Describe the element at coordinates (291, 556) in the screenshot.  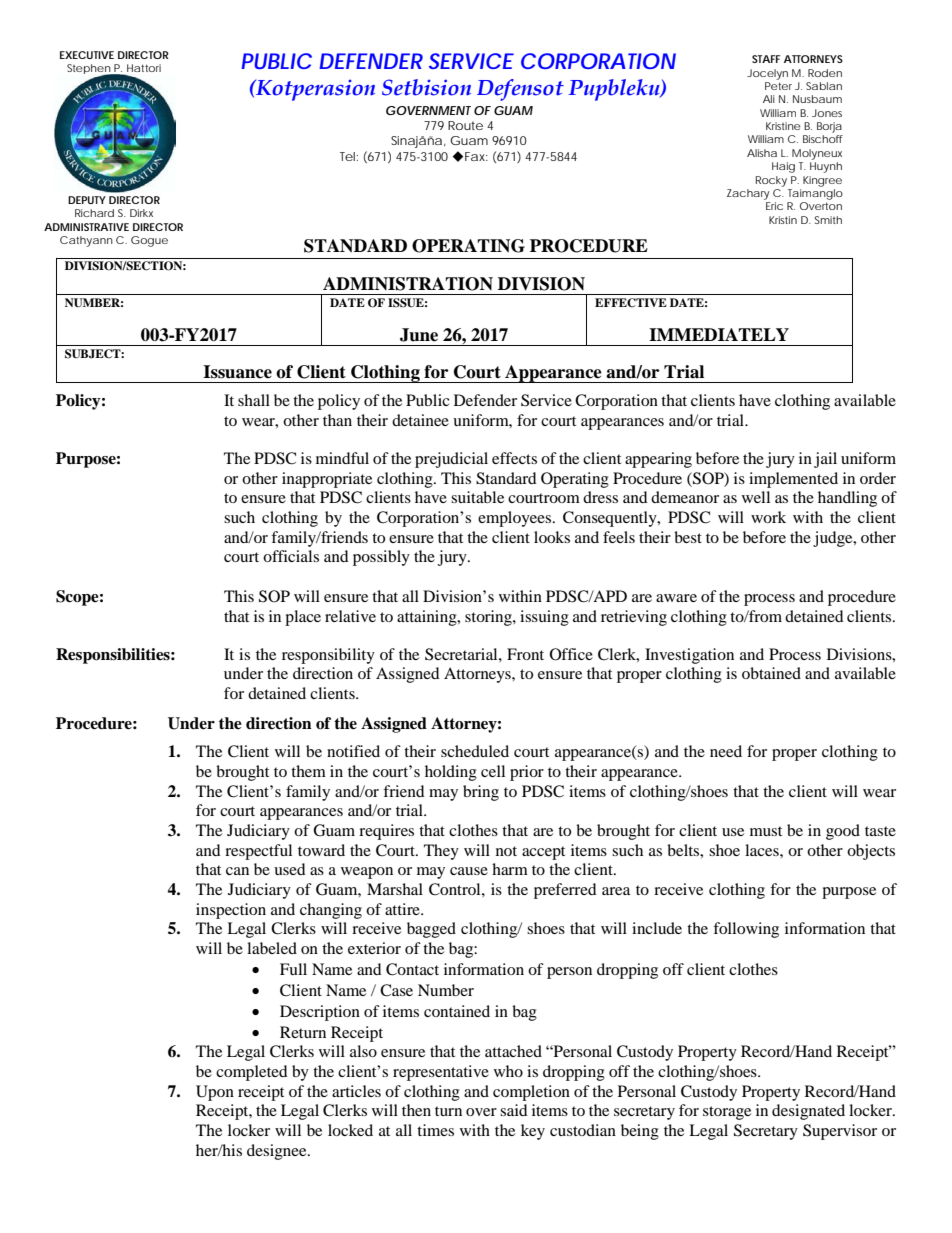
I see `officials` at that location.
